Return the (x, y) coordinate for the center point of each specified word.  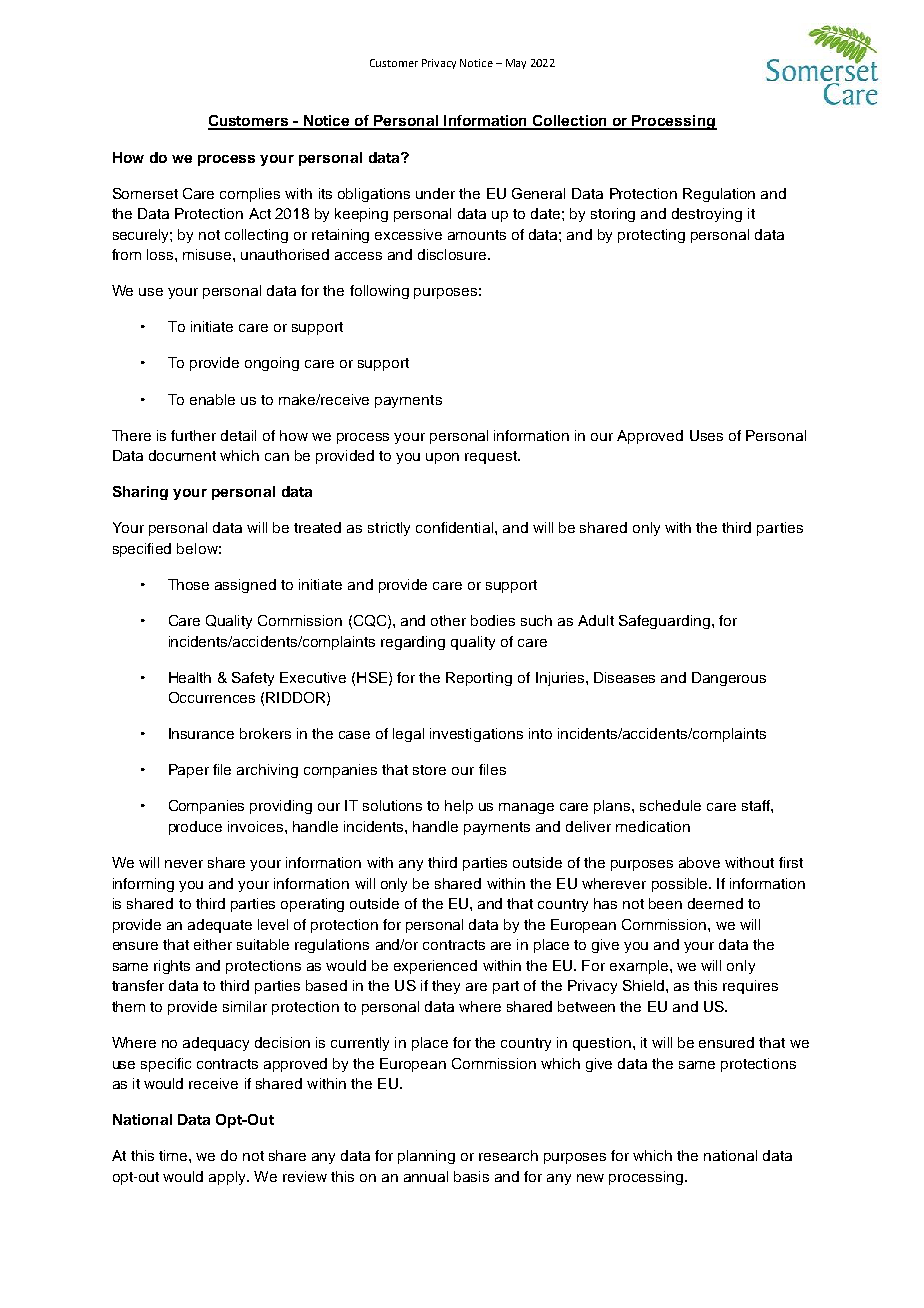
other (448, 620)
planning (426, 1157)
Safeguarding (664, 622)
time (174, 1155)
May (516, 64)
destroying (707, 215)
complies (250, 195)
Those (188, 584)
